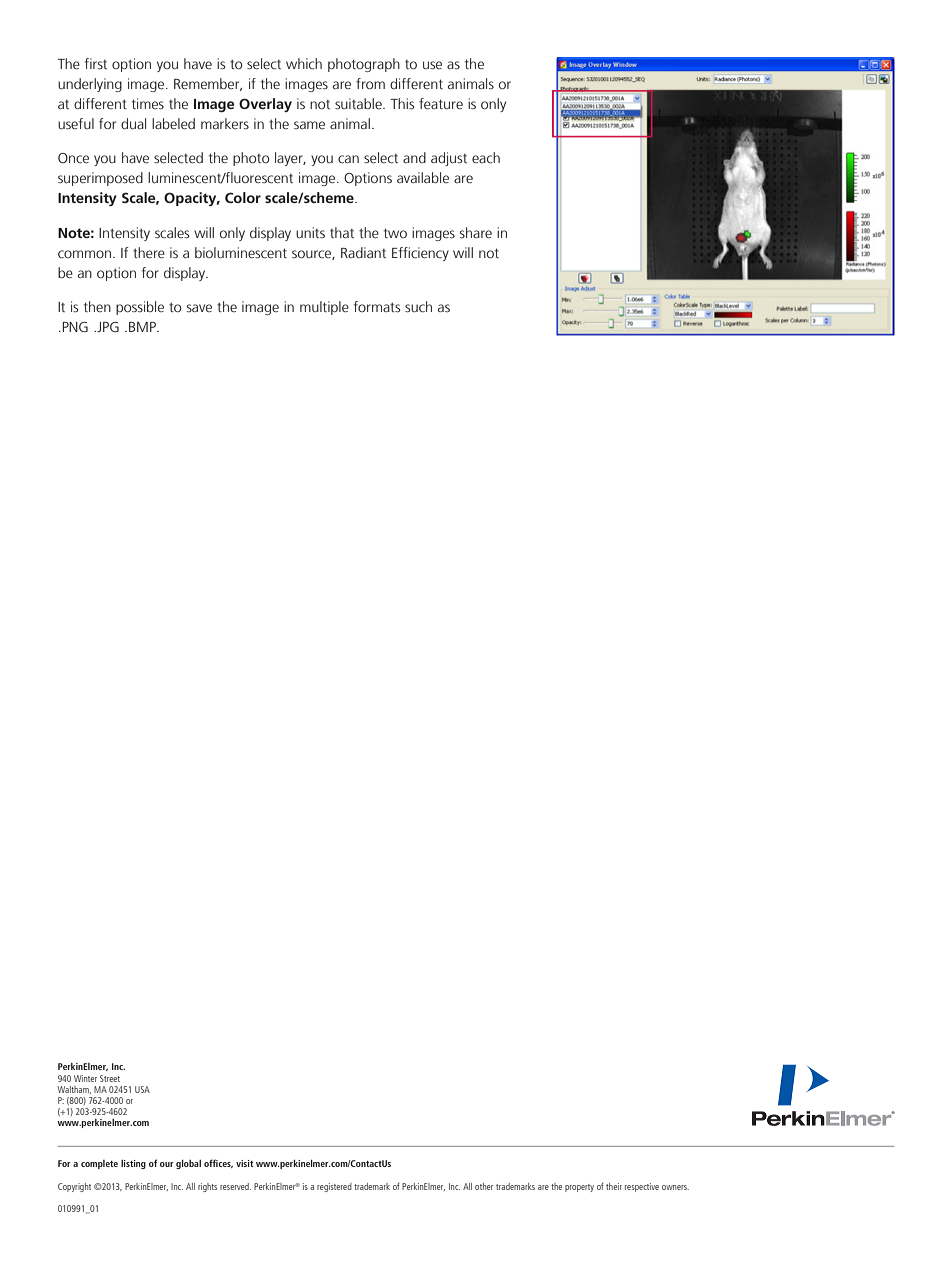  Describe the element at coordinates (324, 308) in the document. I see `multiple` at that location.
